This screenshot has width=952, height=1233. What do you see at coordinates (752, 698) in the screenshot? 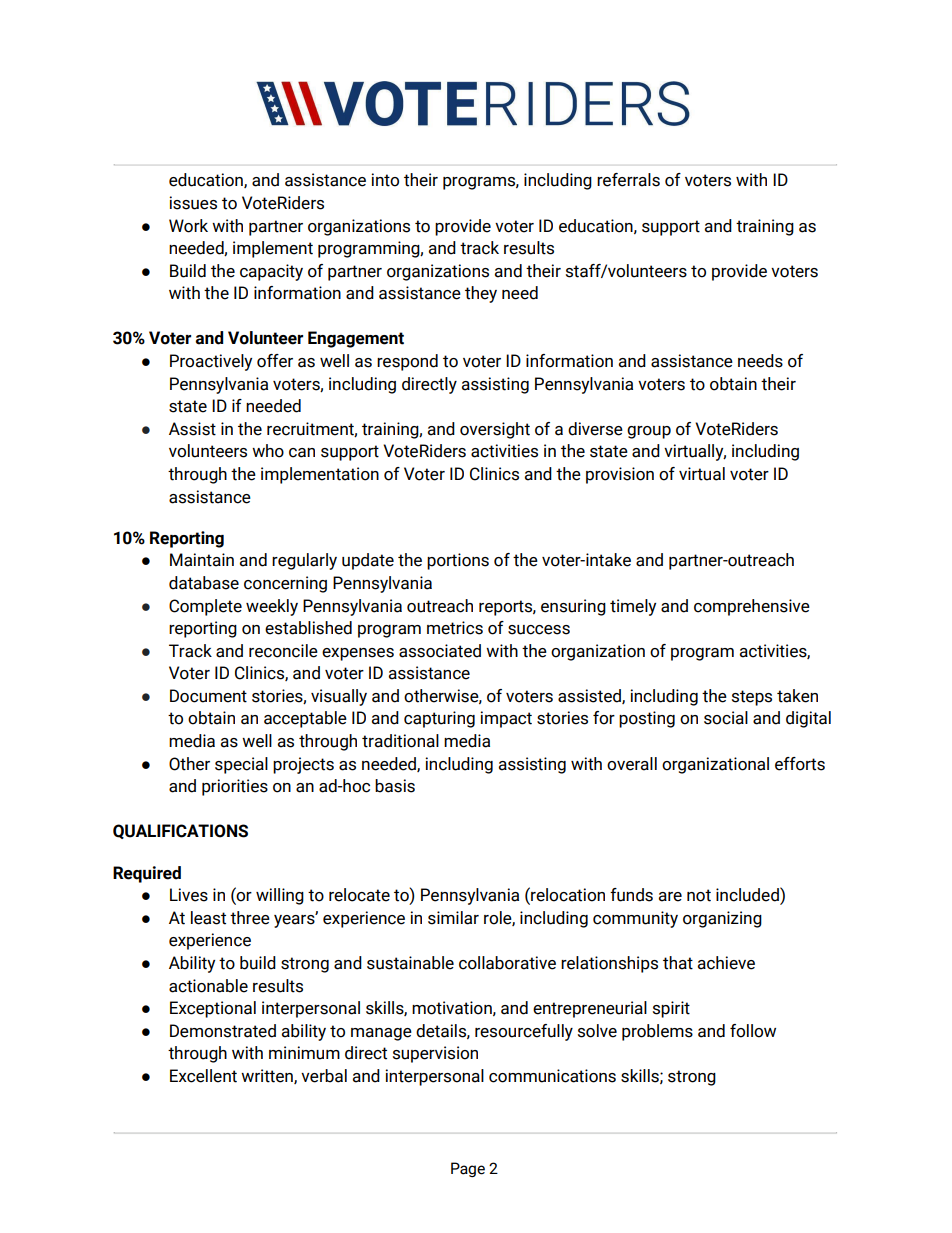
I see `steps` at bounding box center [752, 698].
